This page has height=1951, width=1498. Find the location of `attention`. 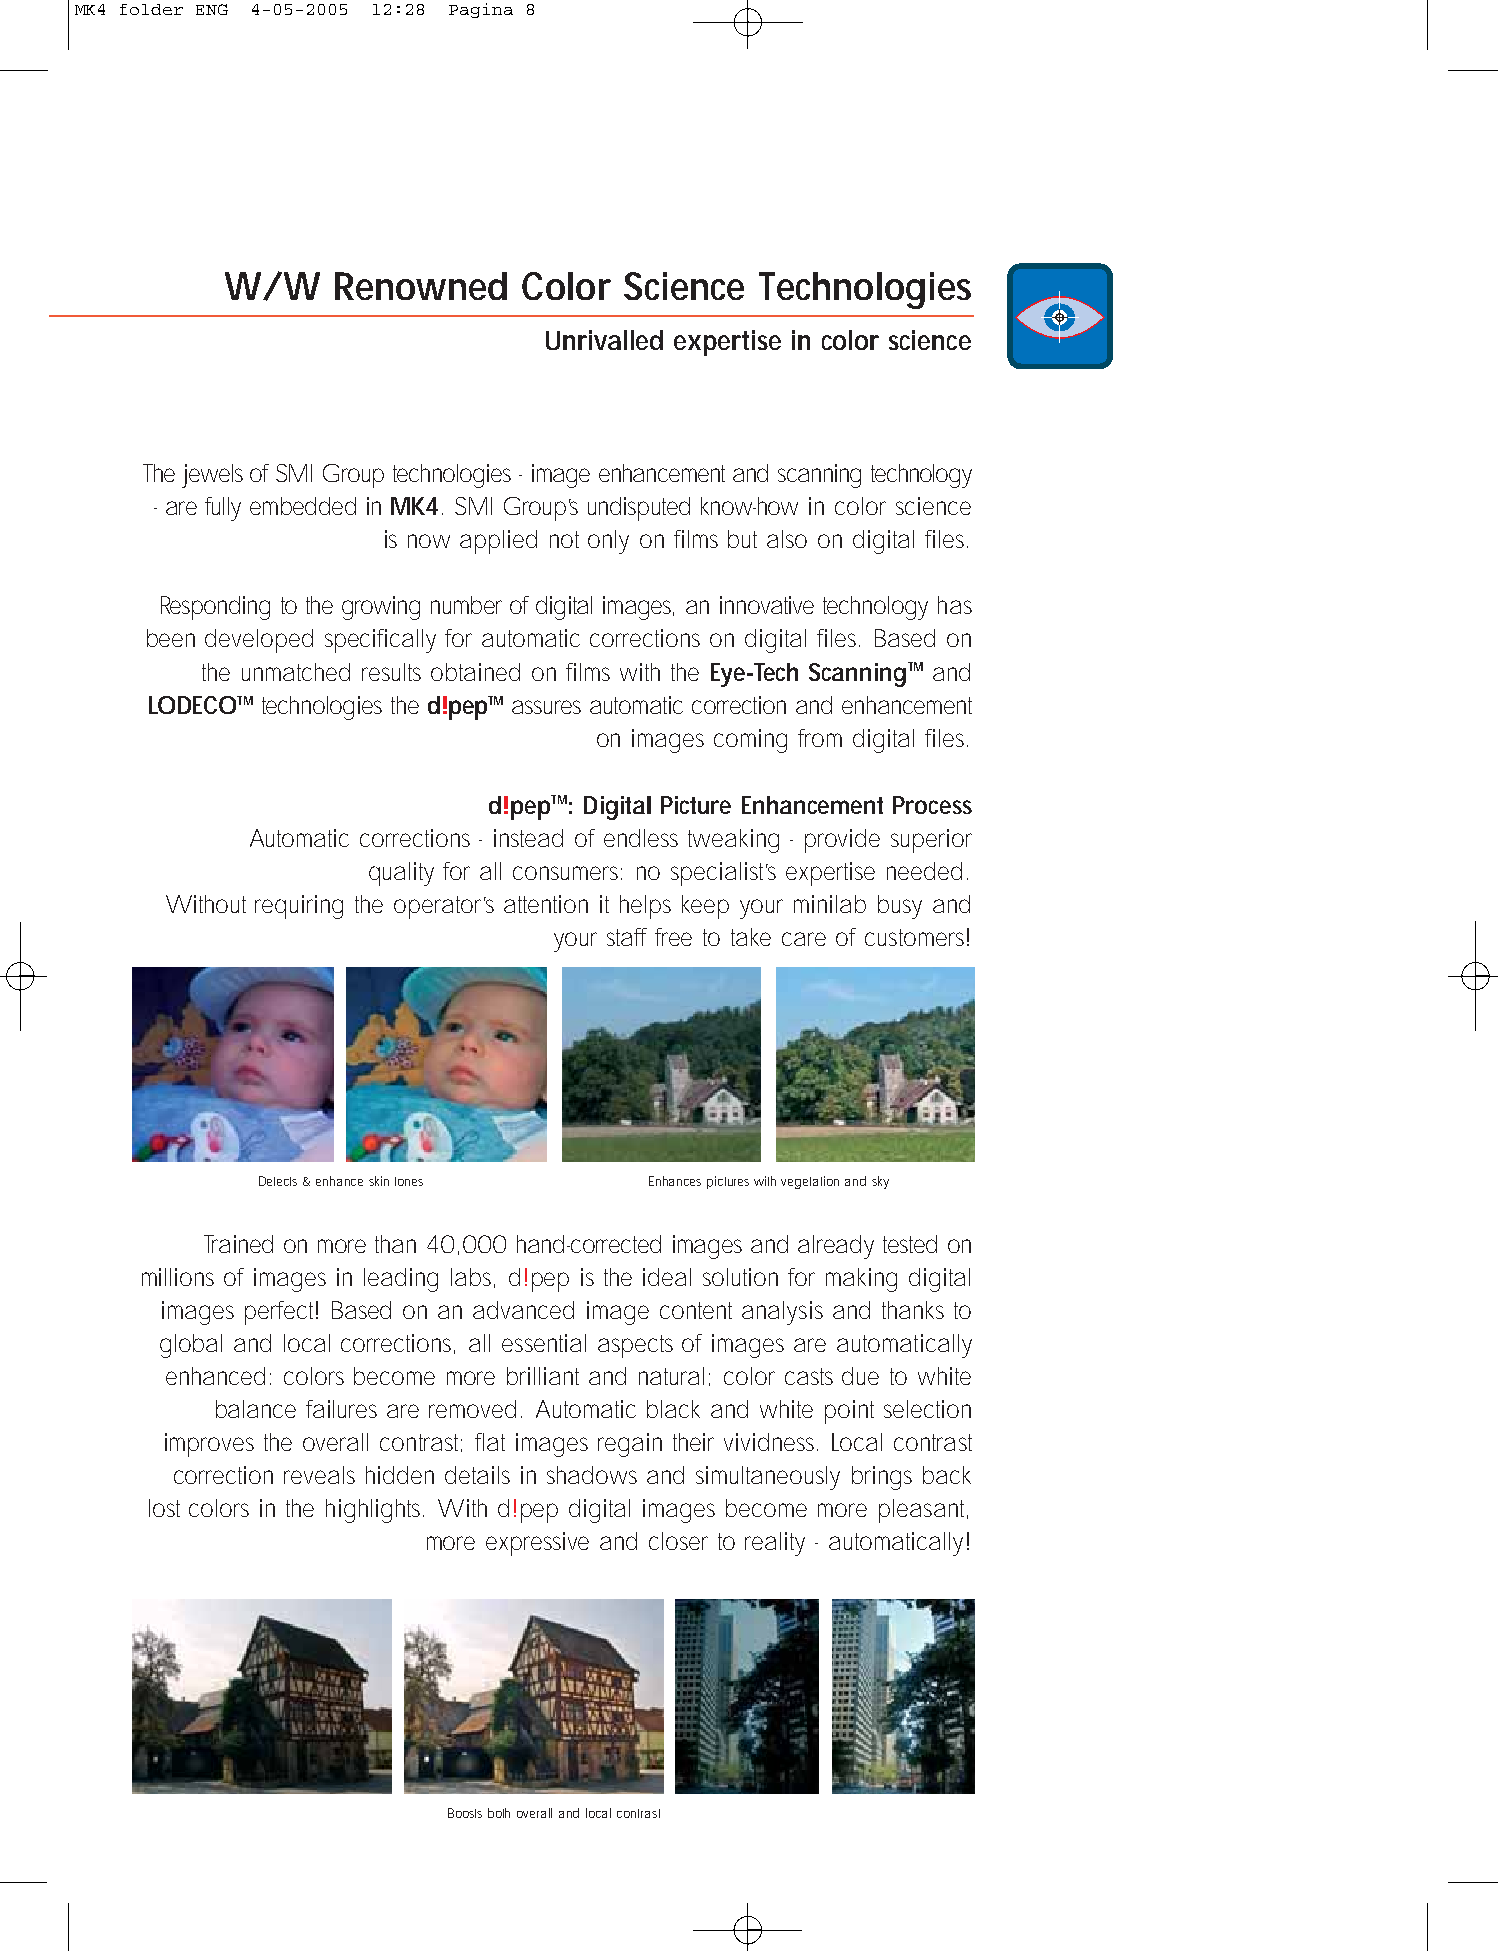

attention is located at coordinates (546, 904).
